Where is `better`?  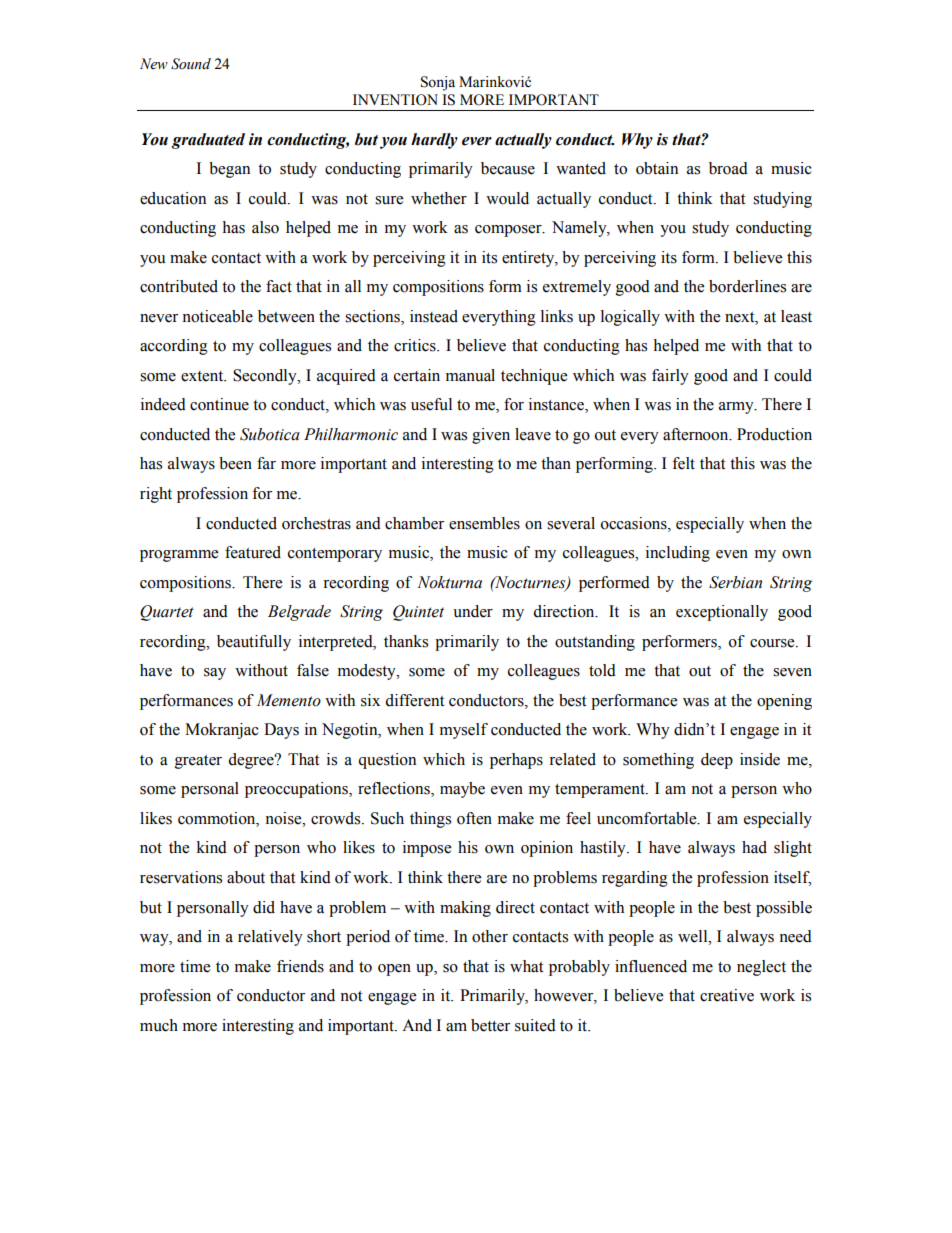
better is located at coordinates (490, 1025).
